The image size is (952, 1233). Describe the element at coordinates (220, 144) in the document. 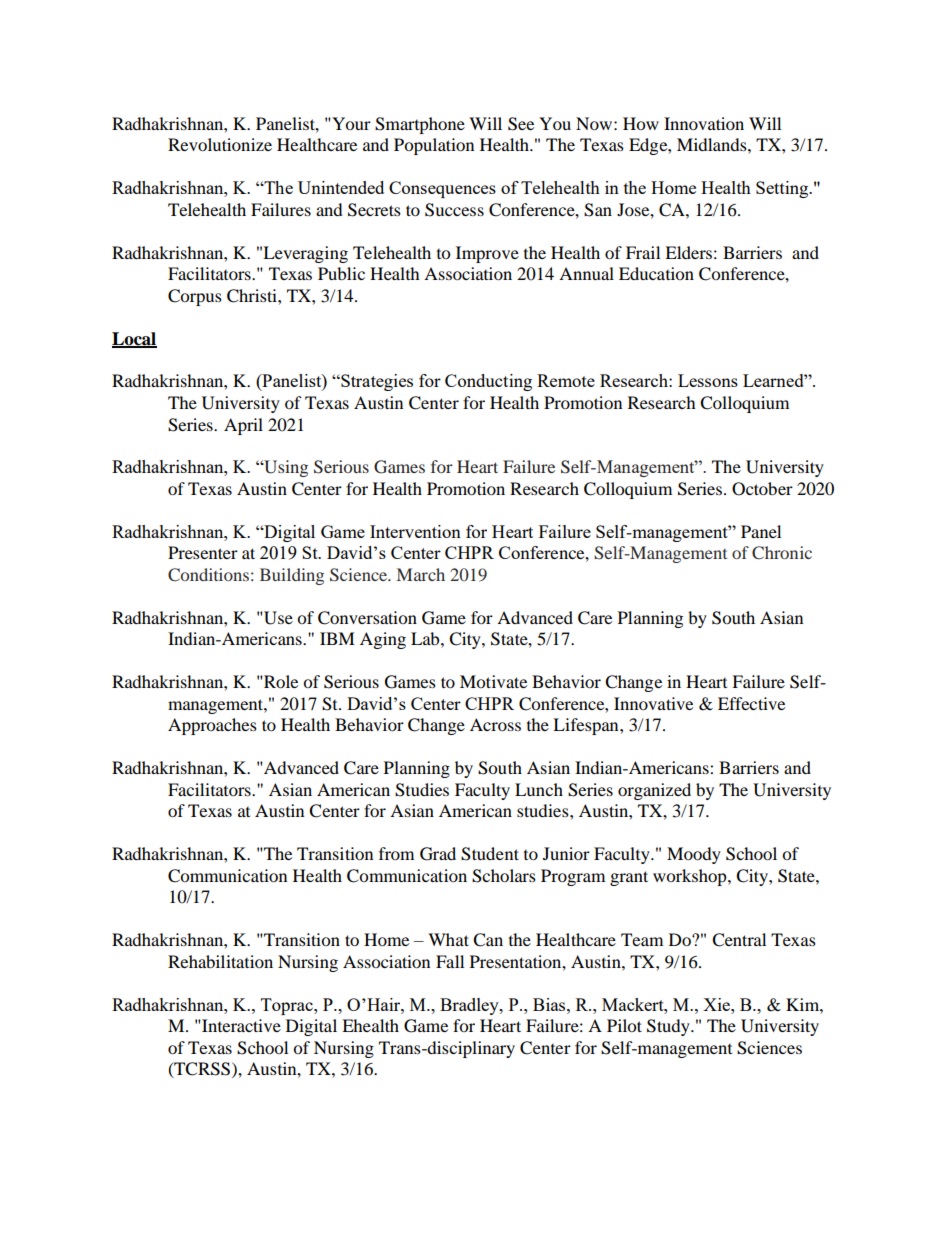

I see `Revolutionize` at that location.
